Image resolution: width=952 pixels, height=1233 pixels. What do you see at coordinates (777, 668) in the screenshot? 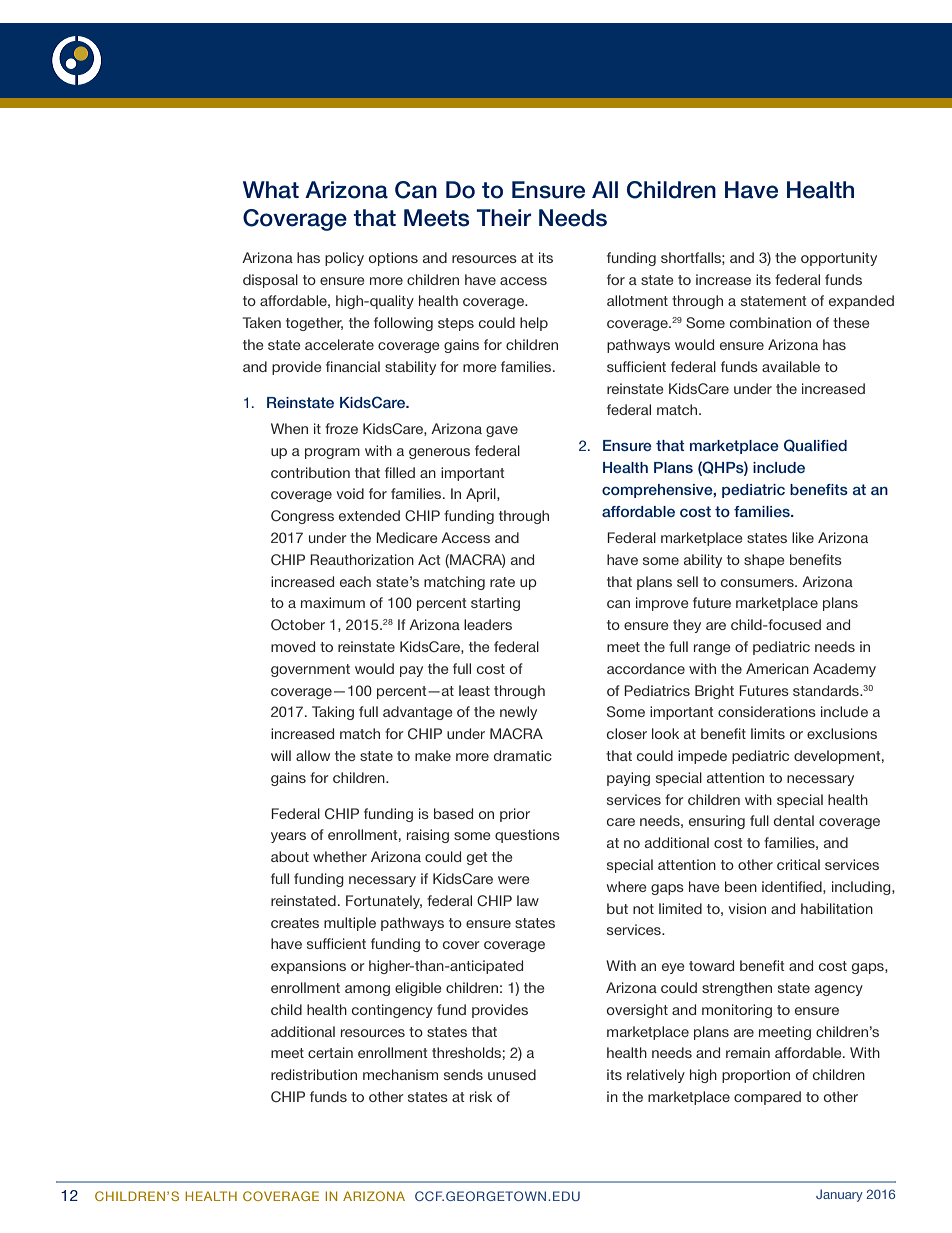
I see `American` at bounding box center [777, 668].
